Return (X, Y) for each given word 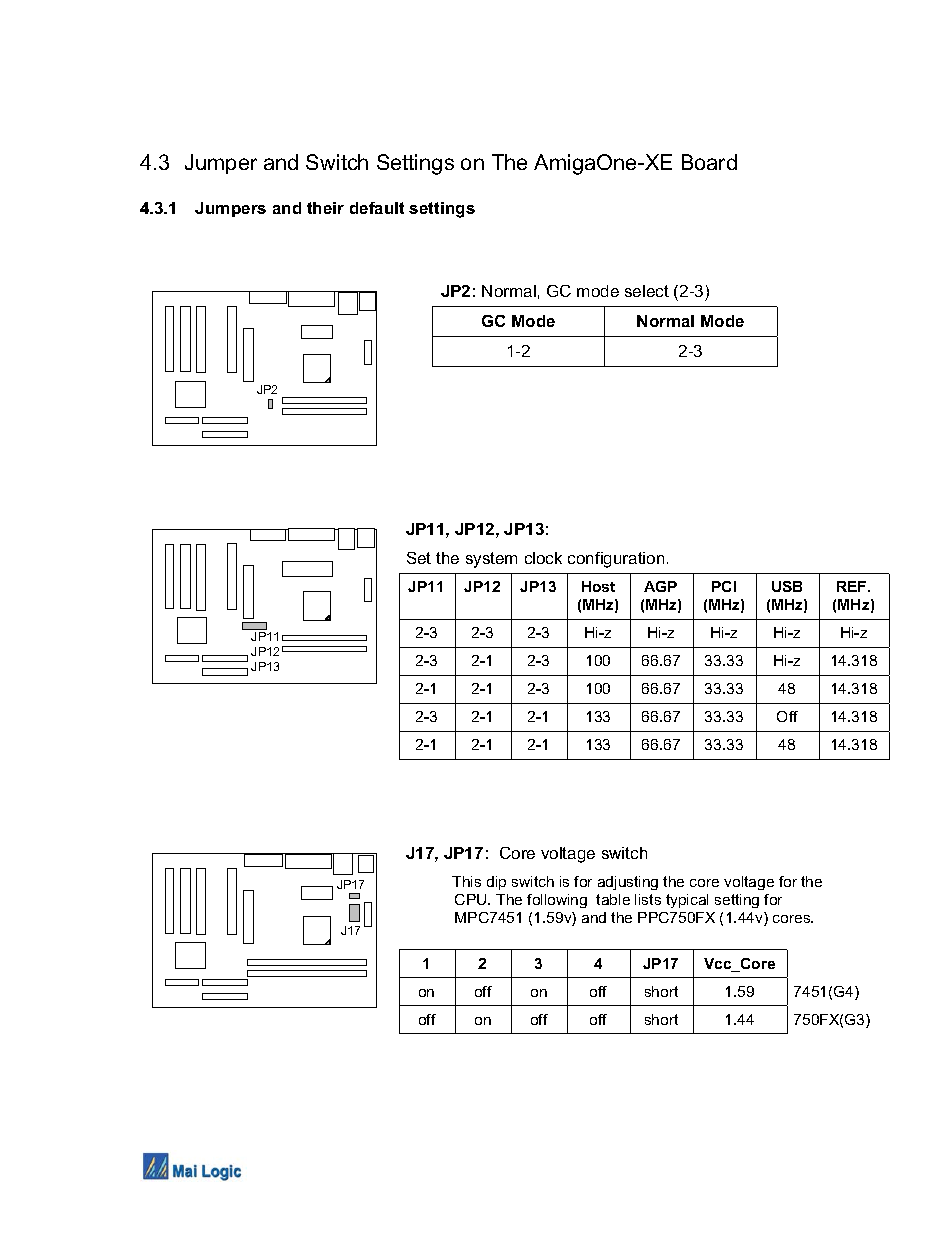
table (613, 899)
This (466, 881)
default (377, 208)
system (491, 560)
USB (787, 586)
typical (687, 901)
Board (709, 162)
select (647, 291)
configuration (616, 560)
